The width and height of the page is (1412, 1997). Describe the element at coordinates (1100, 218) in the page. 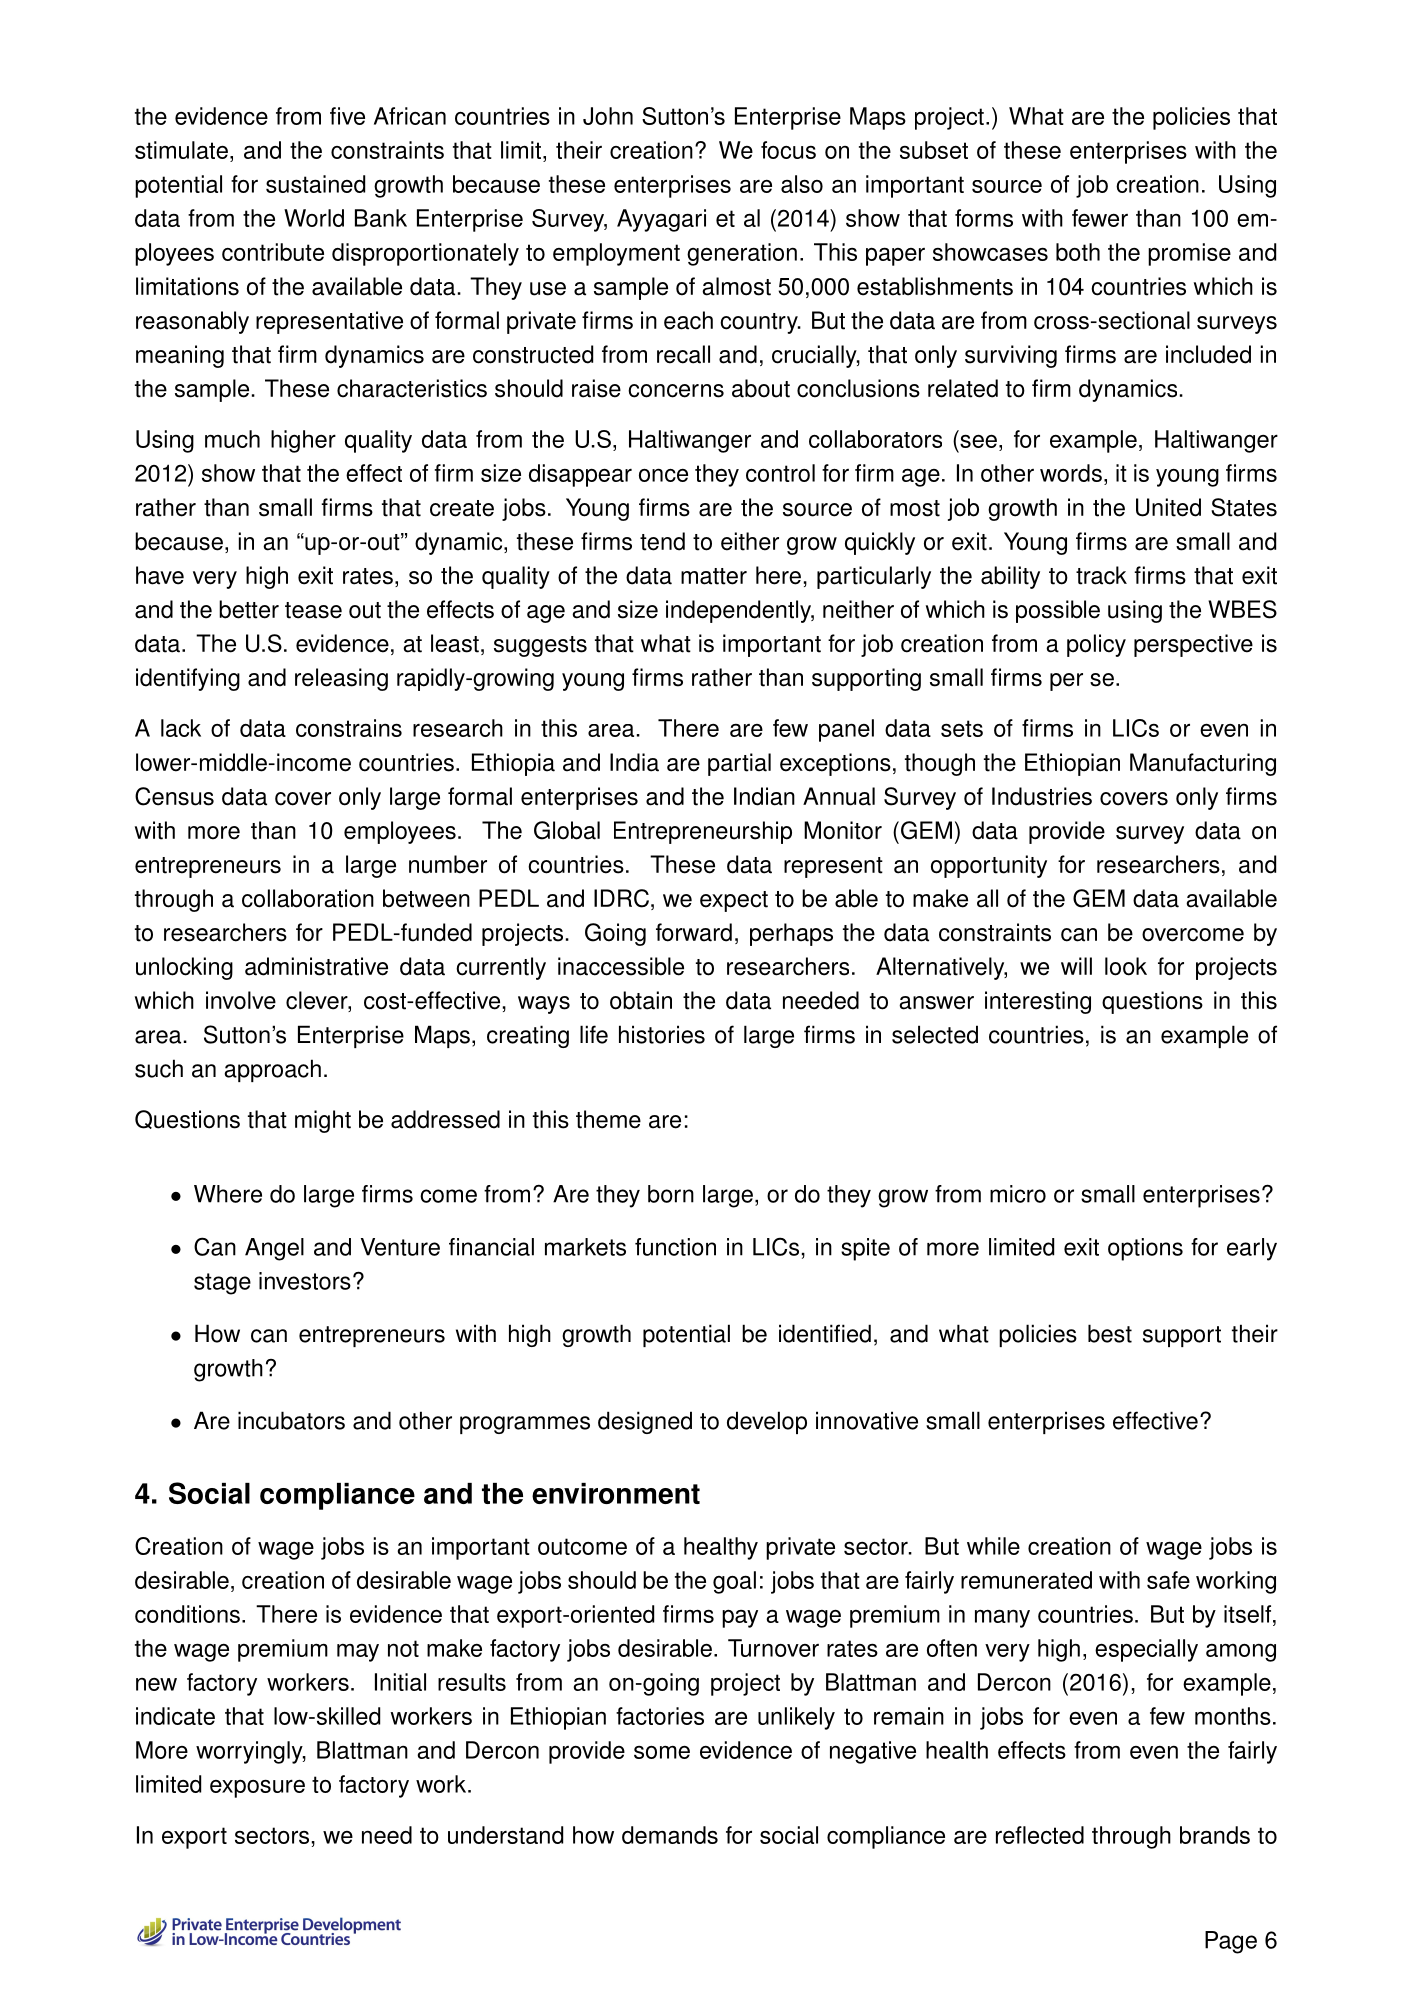

I see `fewer` at that location.
